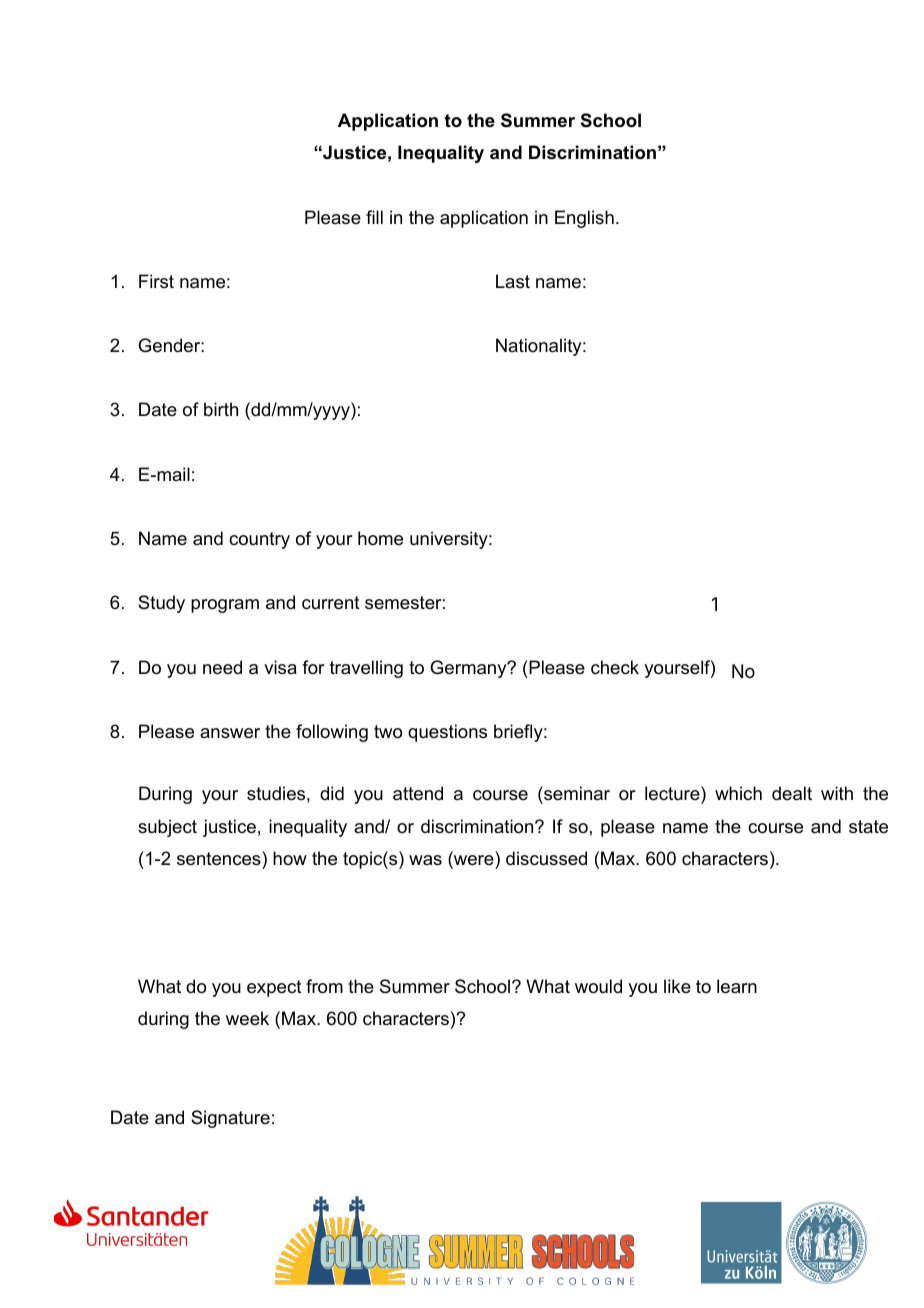 This screenshot has width=924, height=1308. What do you see at coordinates (792, 793) in the screenshot?
I see `dealt` at bounding box center [792, 793].
